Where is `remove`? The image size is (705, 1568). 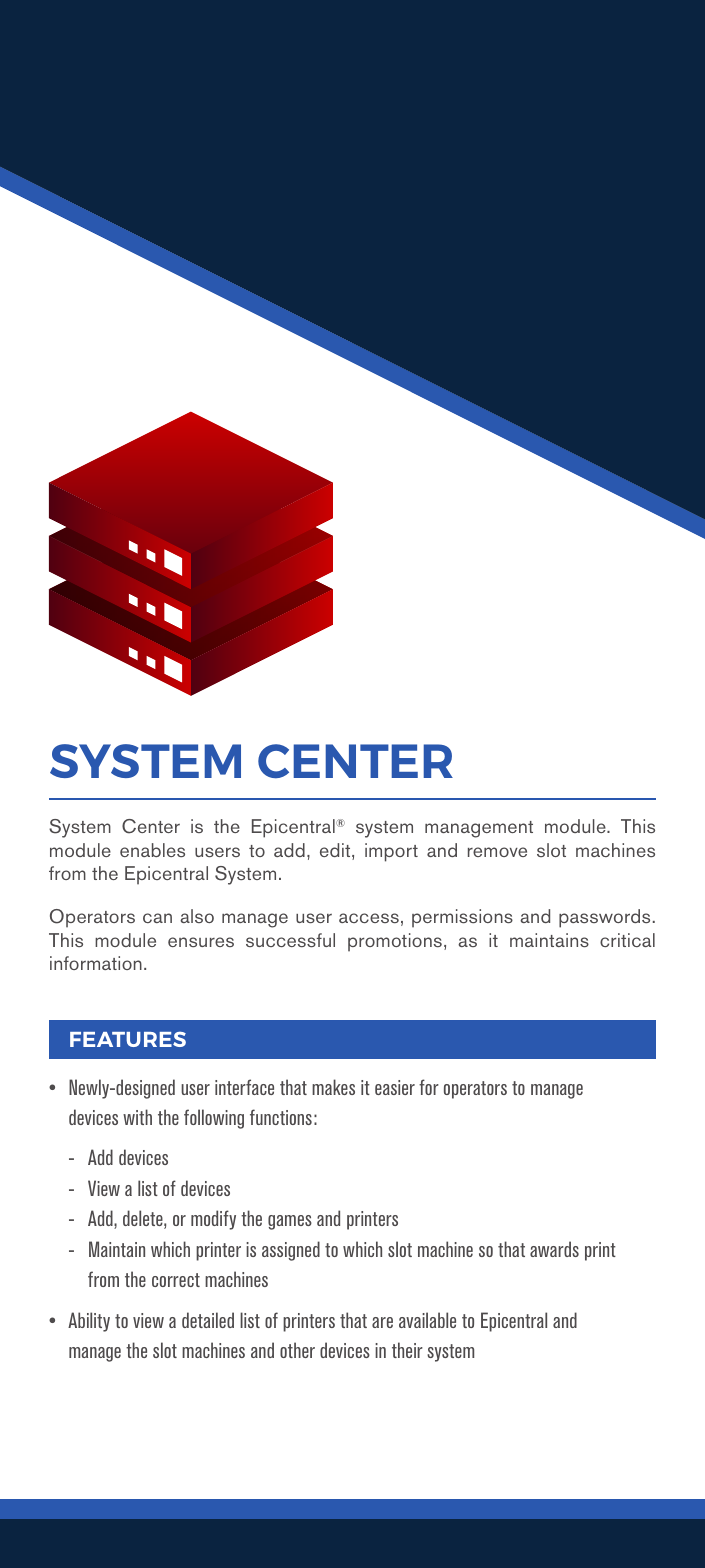
remove is located at coordinates (497, 852).
